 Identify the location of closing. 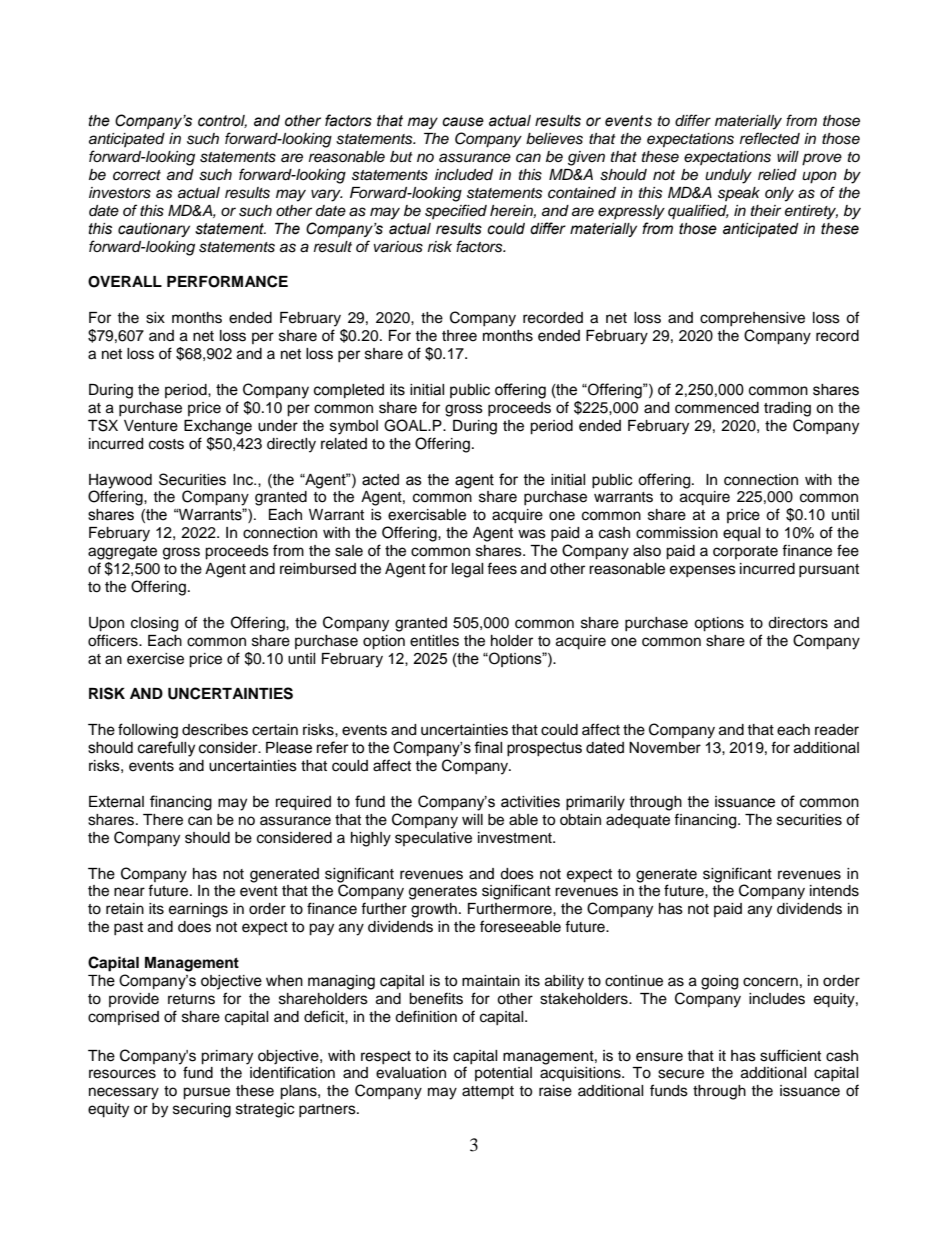
(154, 624).
